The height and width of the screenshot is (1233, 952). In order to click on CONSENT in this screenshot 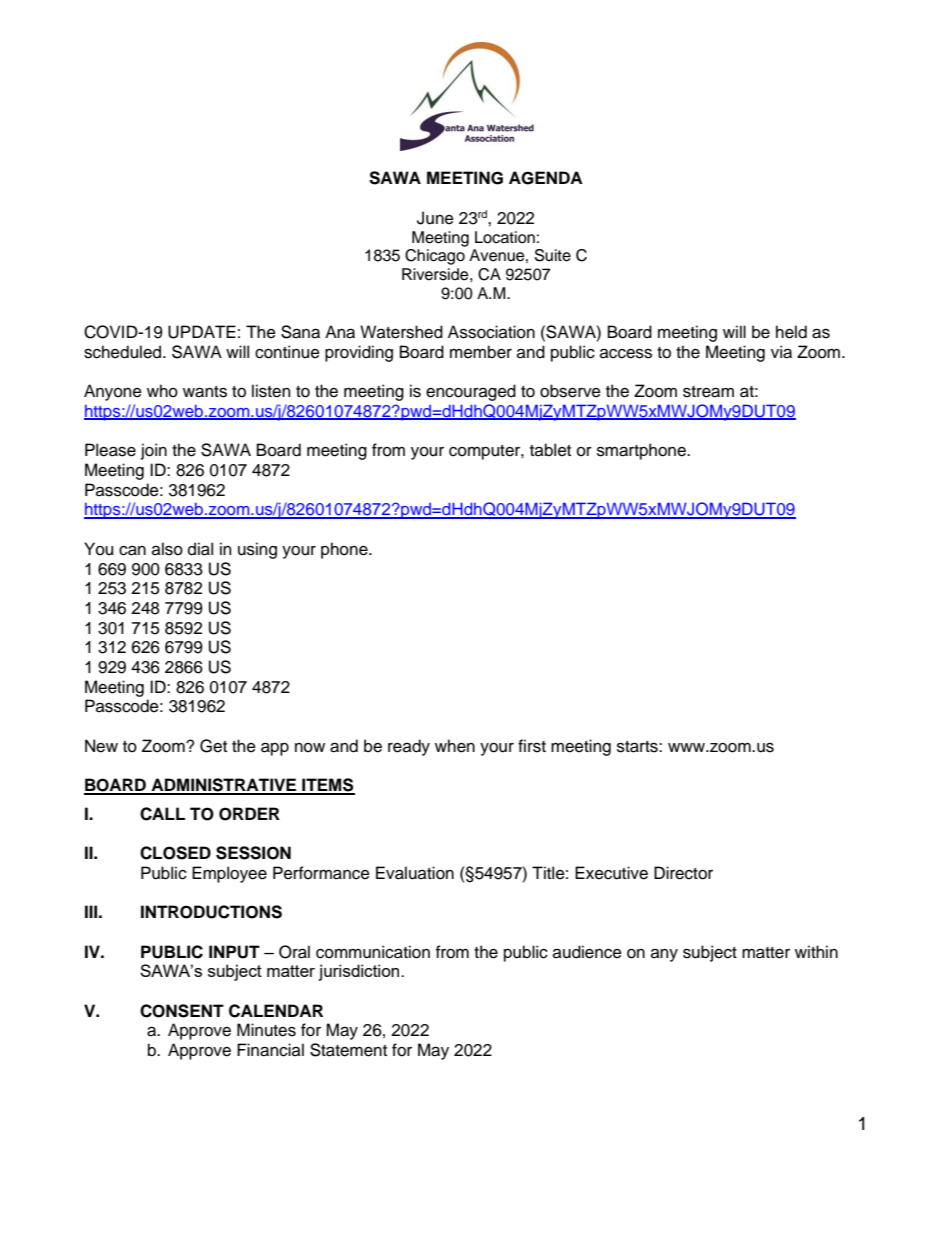, I will do `click(182, 1011)`.
